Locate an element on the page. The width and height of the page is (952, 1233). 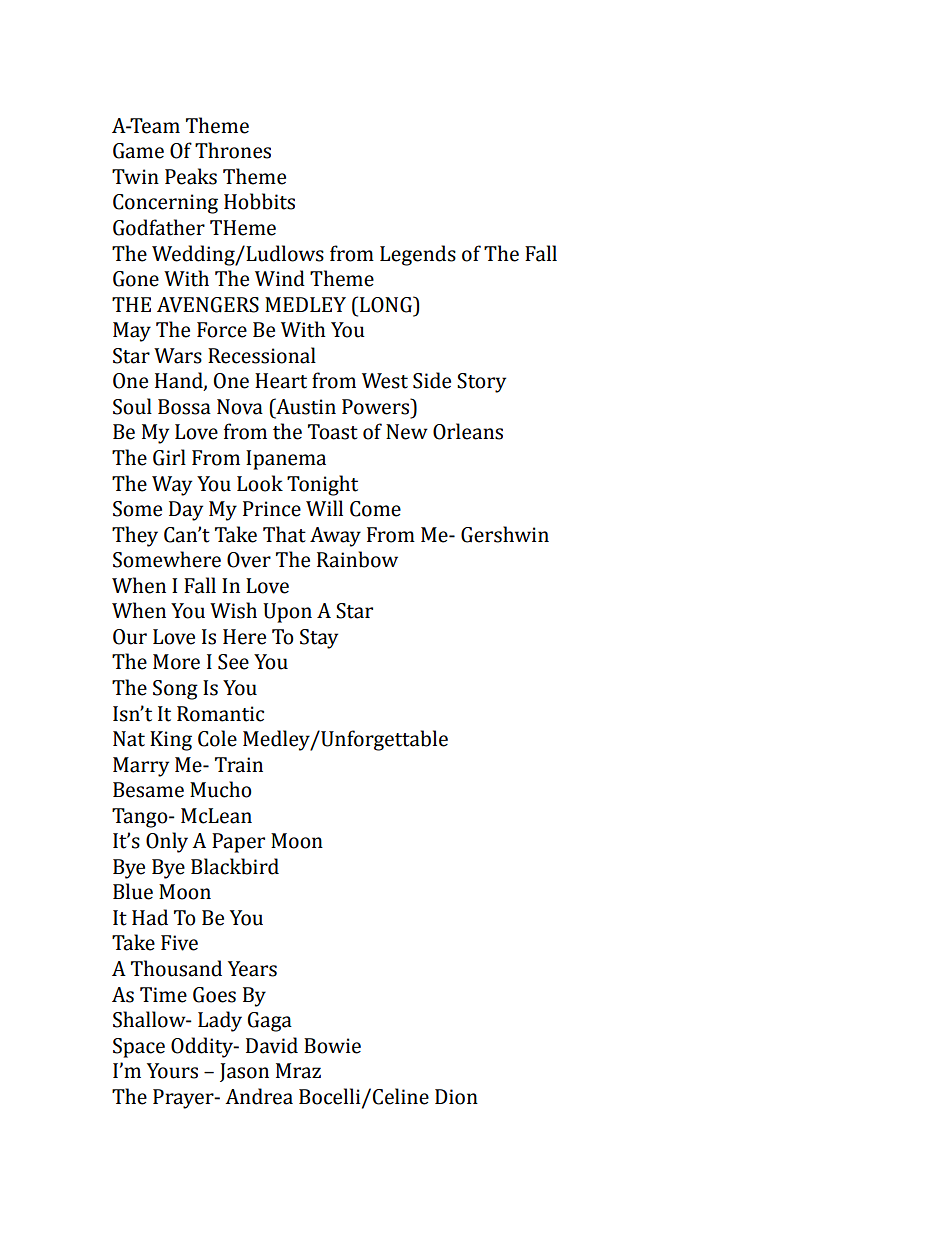
Stay is located at coordinates (319, 639).
